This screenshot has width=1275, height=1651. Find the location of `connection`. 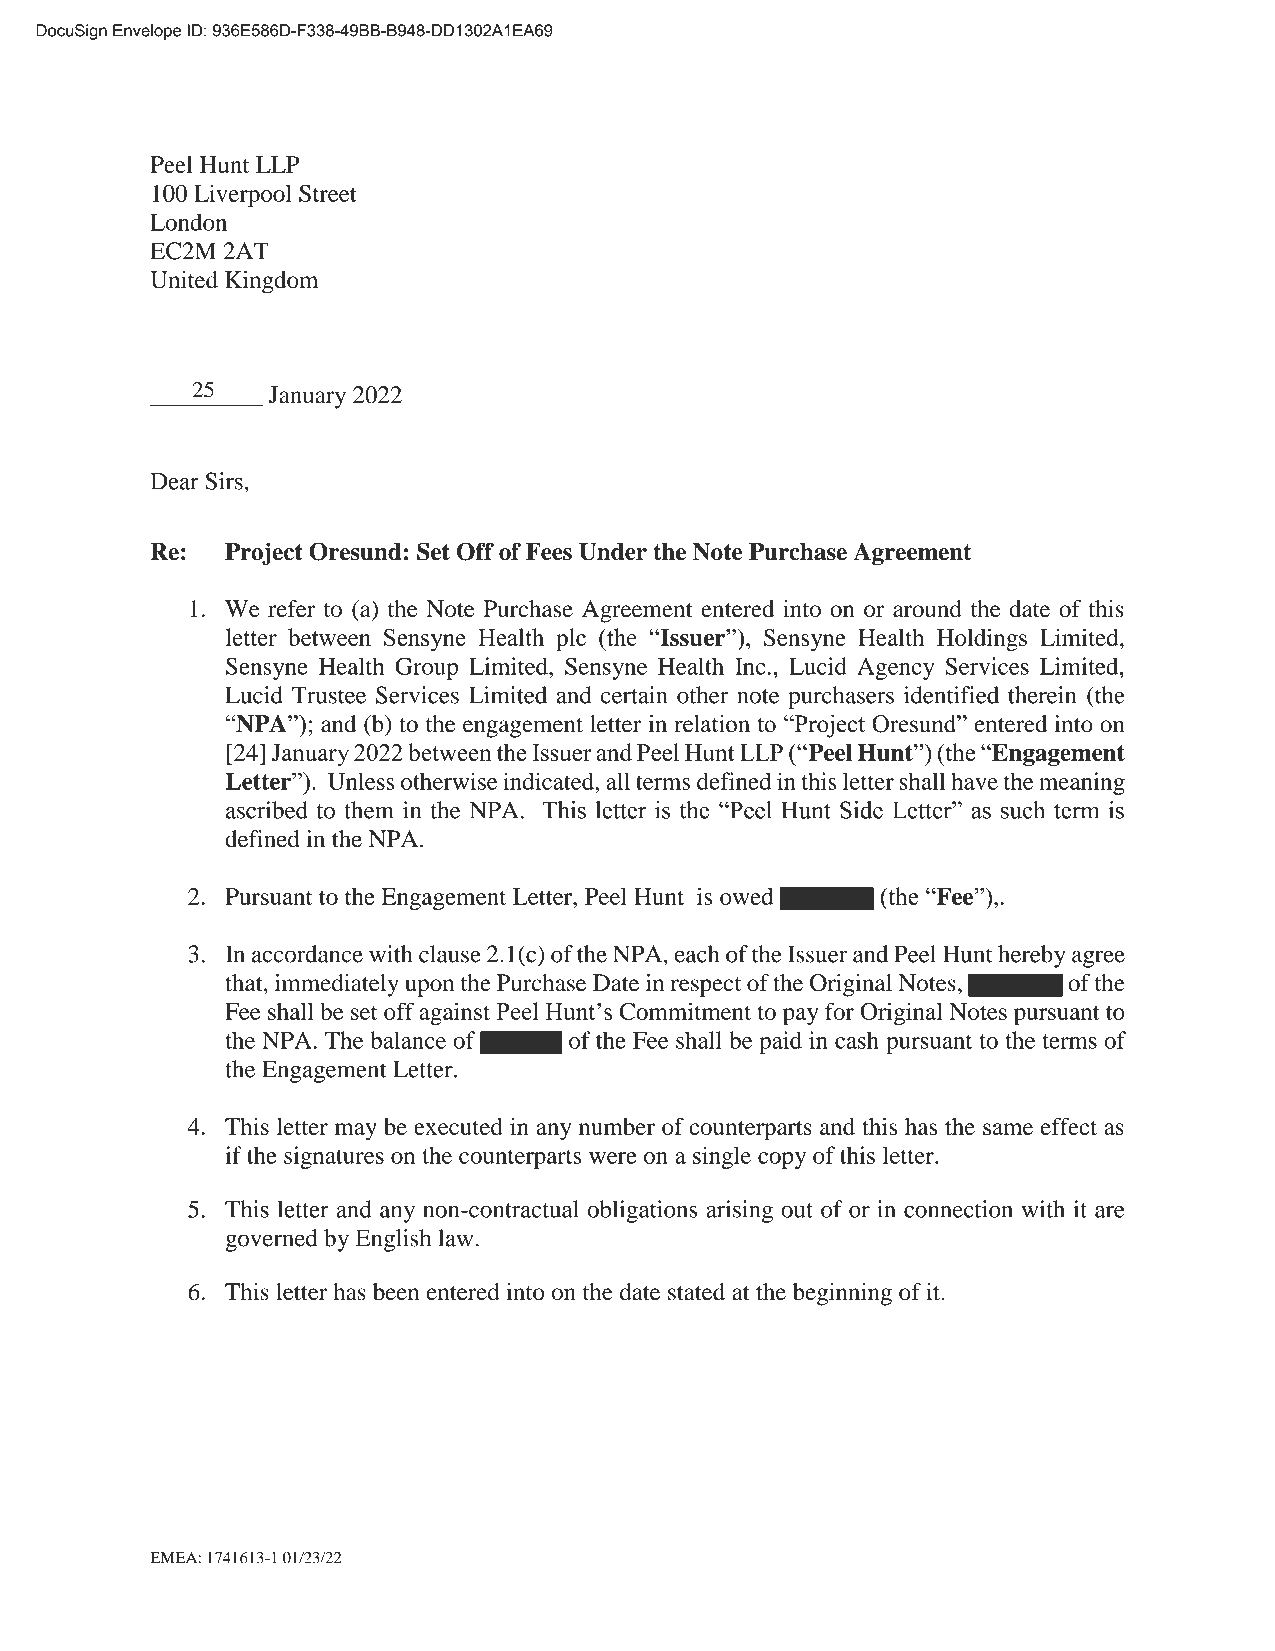

connection is located at coordinates (958, 1209).
